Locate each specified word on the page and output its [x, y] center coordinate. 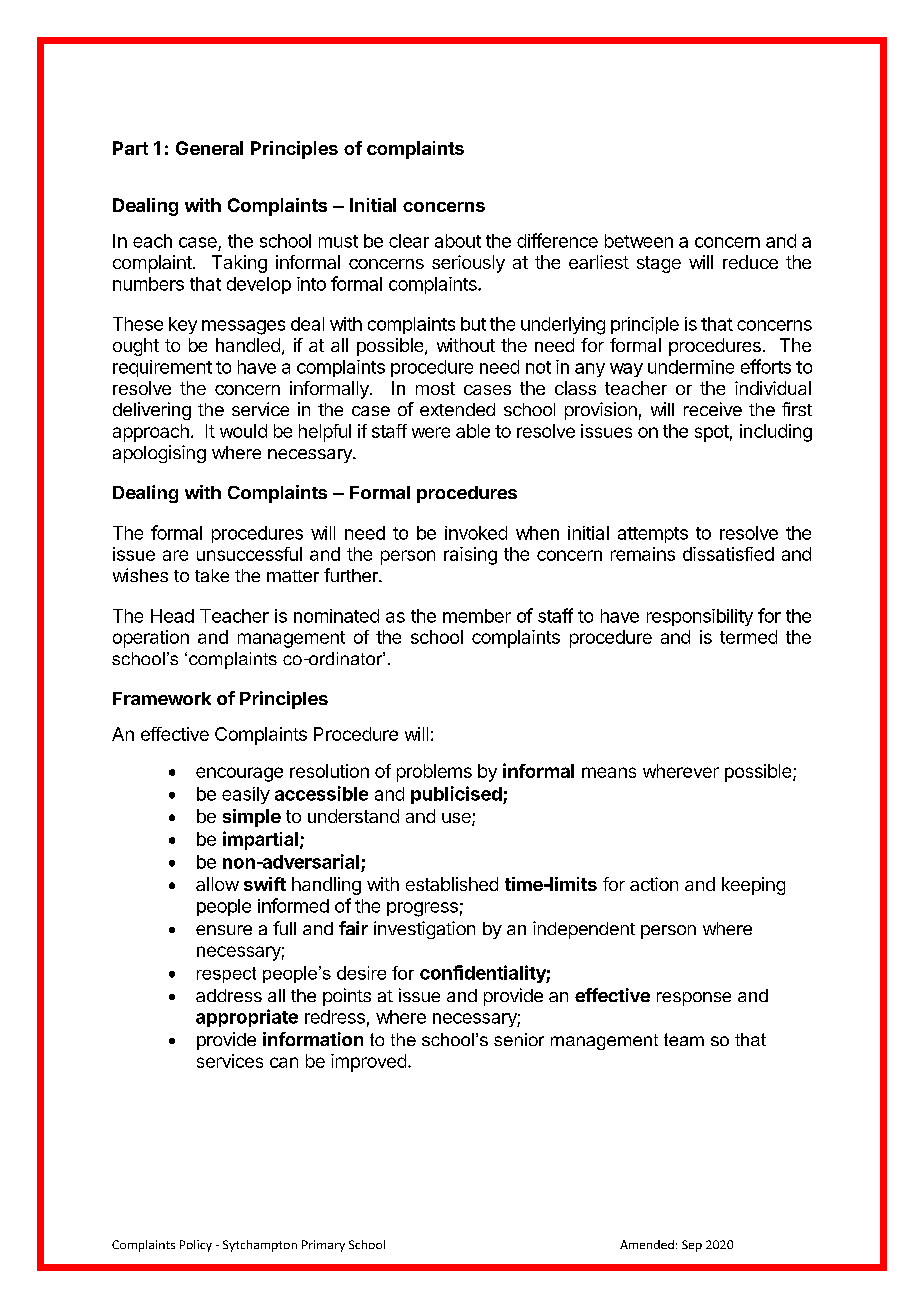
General [209, 148]
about [458, 241]
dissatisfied [728, 554]
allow [217, 884]
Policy [196, 1246]
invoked [476, 533]
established [452, 884]
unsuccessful [249, 554]
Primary [323, 1246]
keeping [753, 886]
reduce [750, 262]
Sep [692, 1246]
